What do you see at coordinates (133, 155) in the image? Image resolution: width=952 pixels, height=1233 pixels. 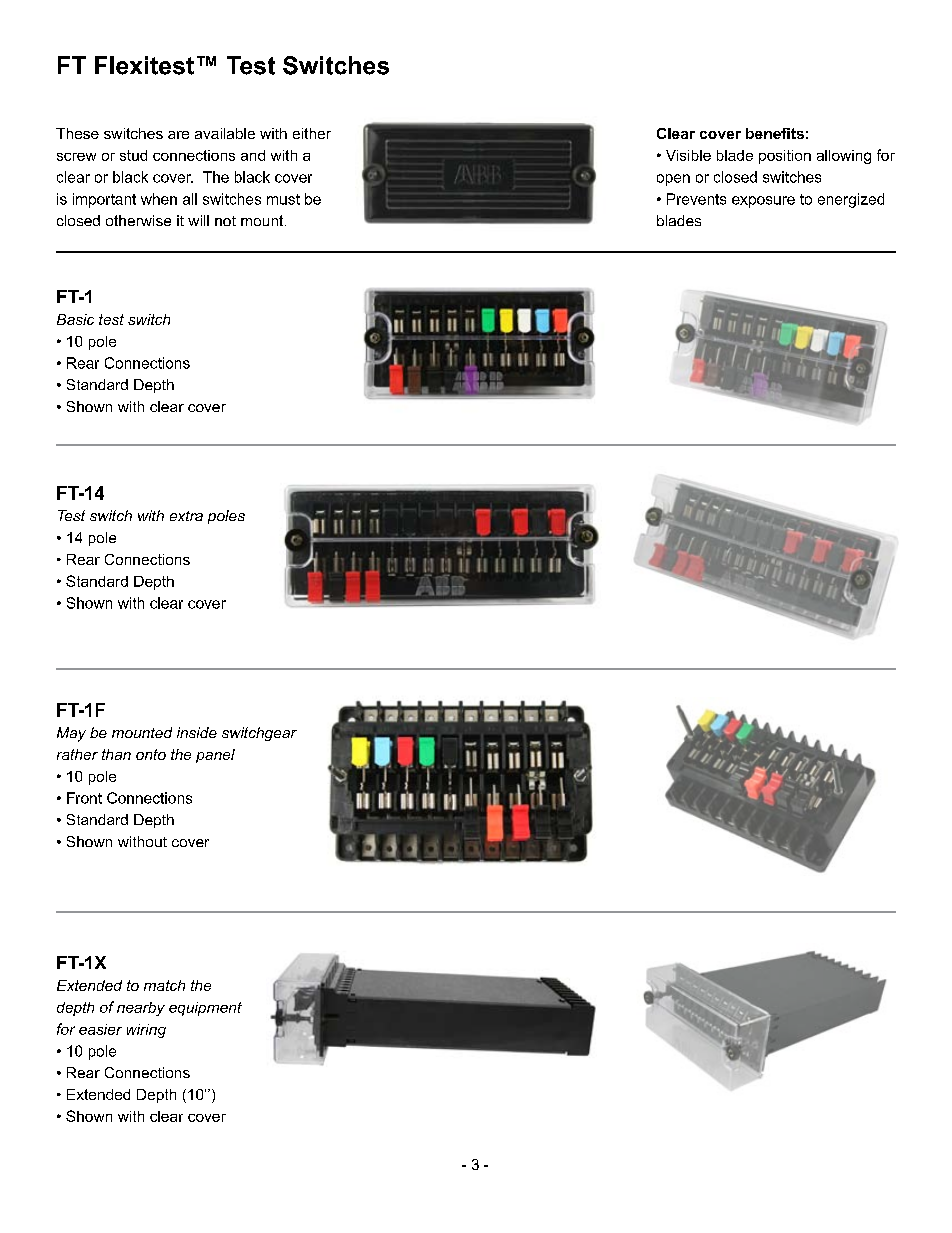 I see `stud` at bounding box center [133, 155].
